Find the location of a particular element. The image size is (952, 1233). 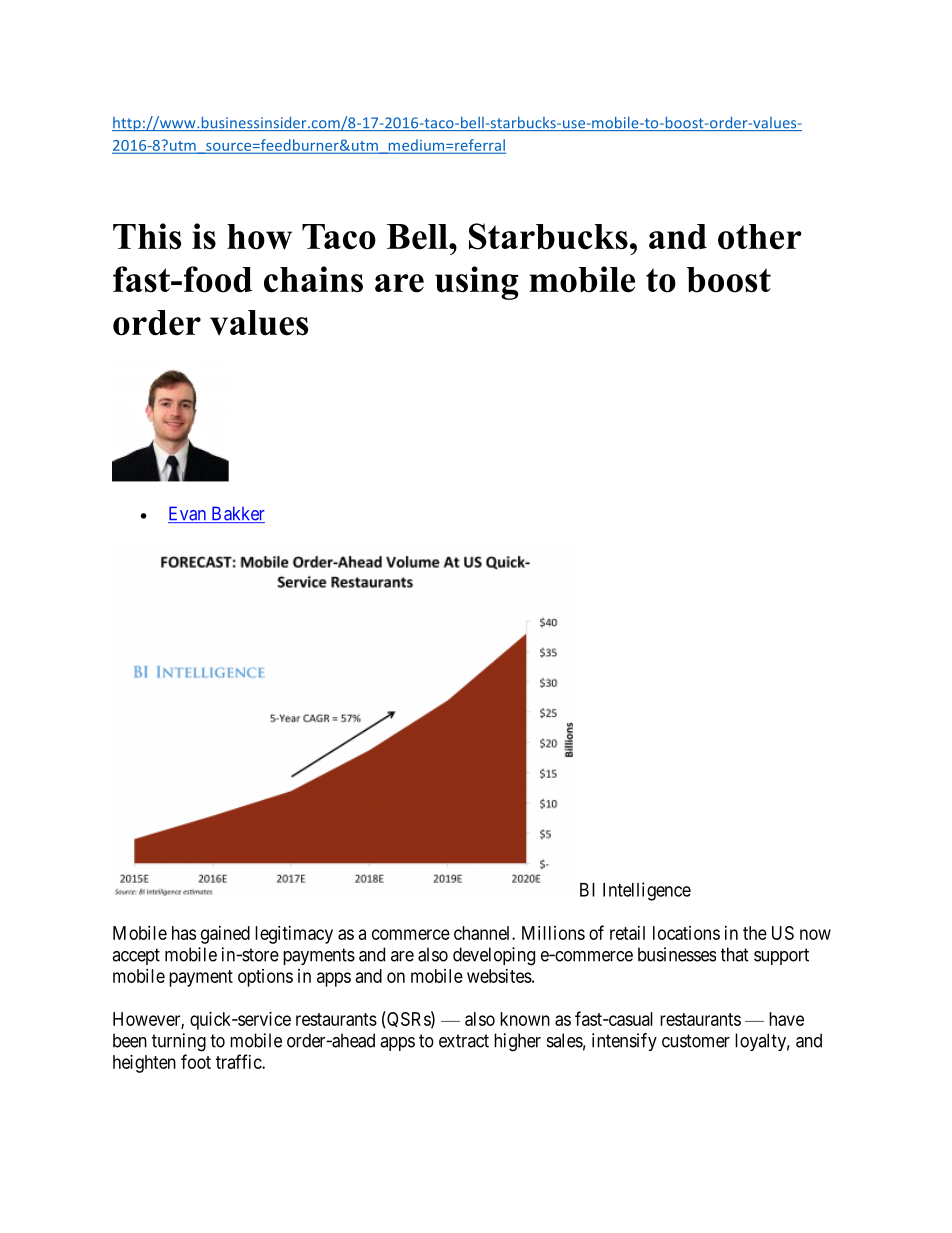

has is located at coordinates (184, 933).
